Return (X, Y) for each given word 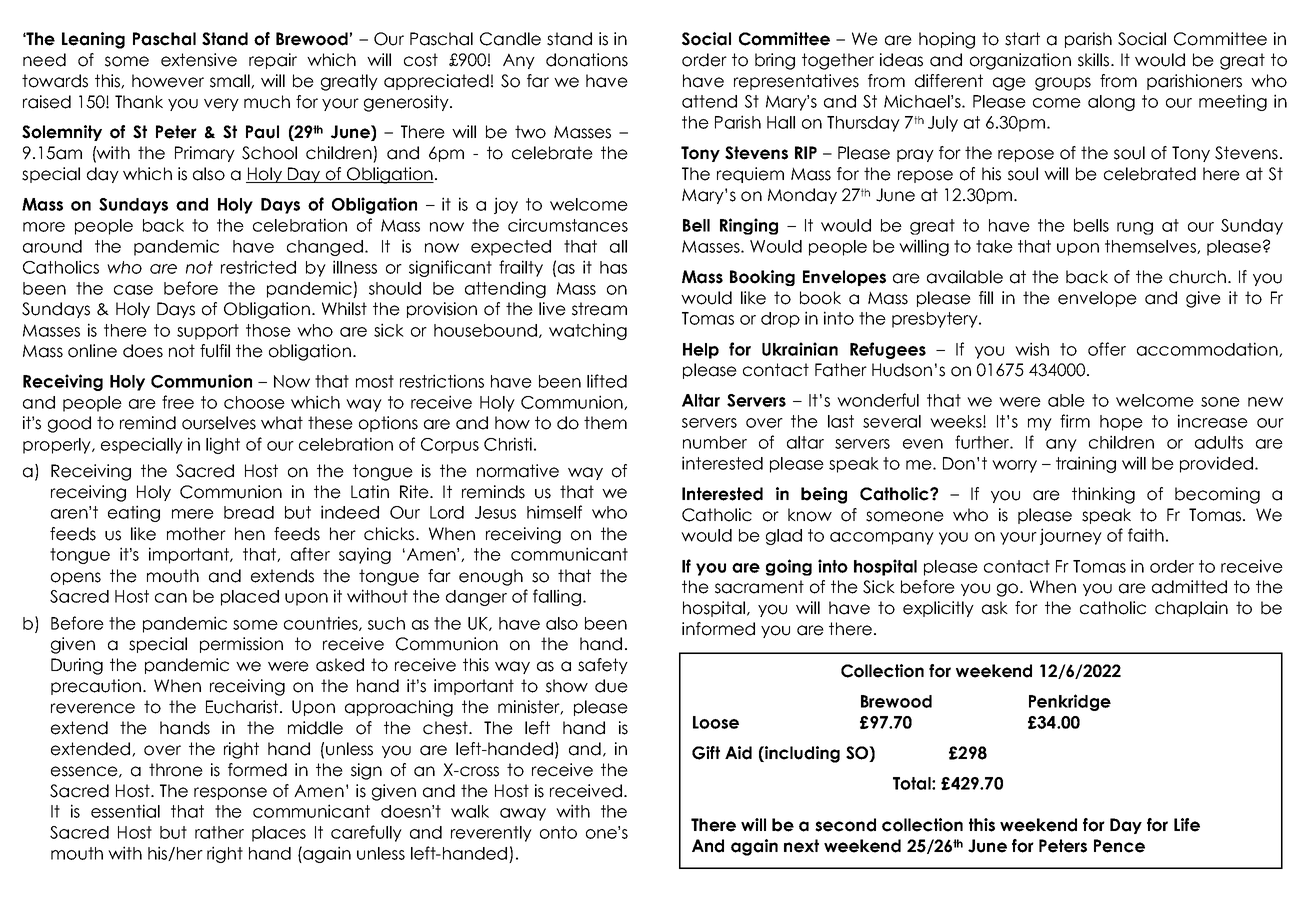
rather (219, 832)
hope (1121, 423)
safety (603, 666)
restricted (258, 267)
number (715, 442)
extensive (199, 60)
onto (558, 832)
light (223, 445)
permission (241, 645)
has (613, 267)
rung (1135, 228)
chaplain (1191, 609)
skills (1093, 60)
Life (1187, 825)
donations (587, 60)
